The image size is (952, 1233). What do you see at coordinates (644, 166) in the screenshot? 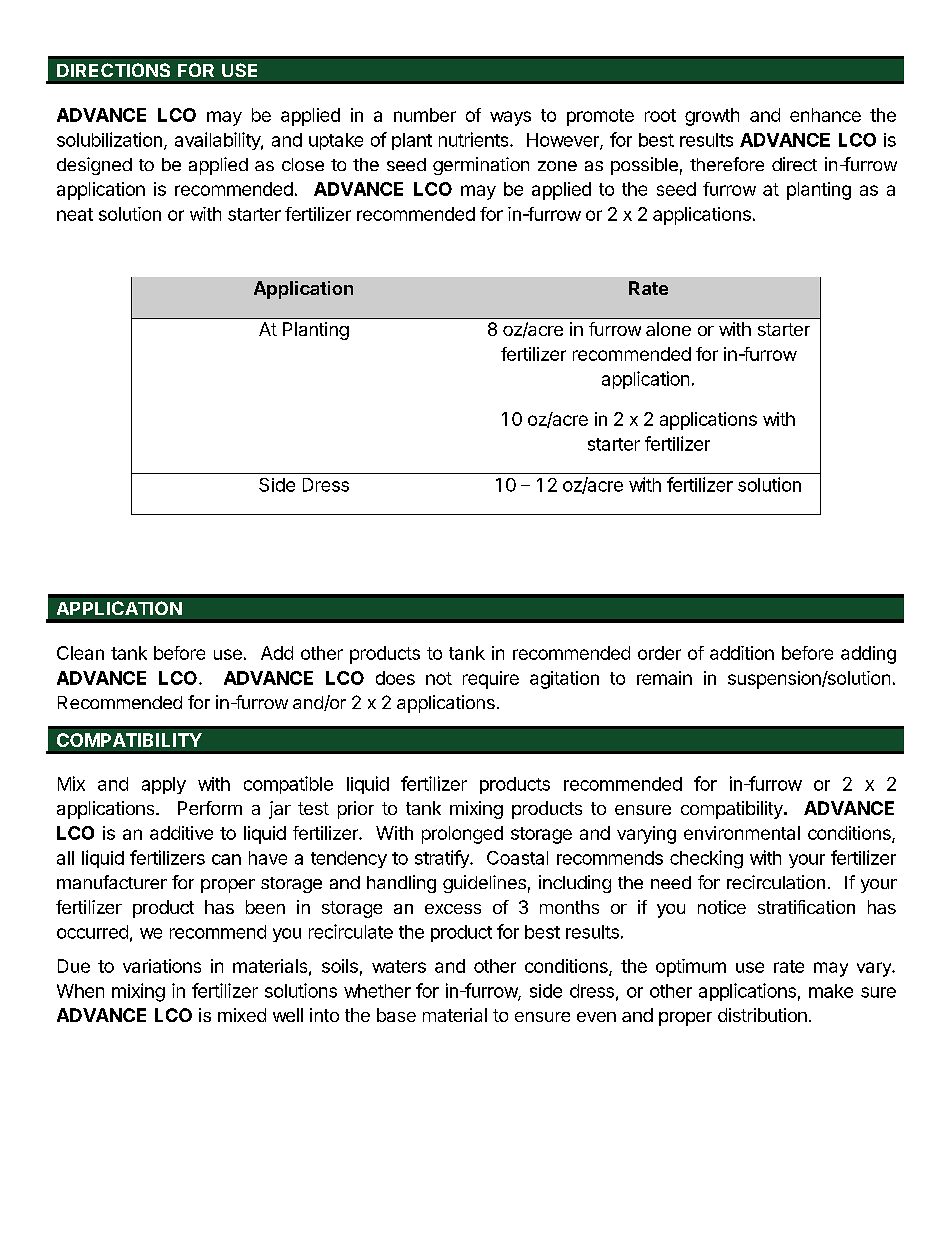
I see `possible` at bounding box center [644, 166].
